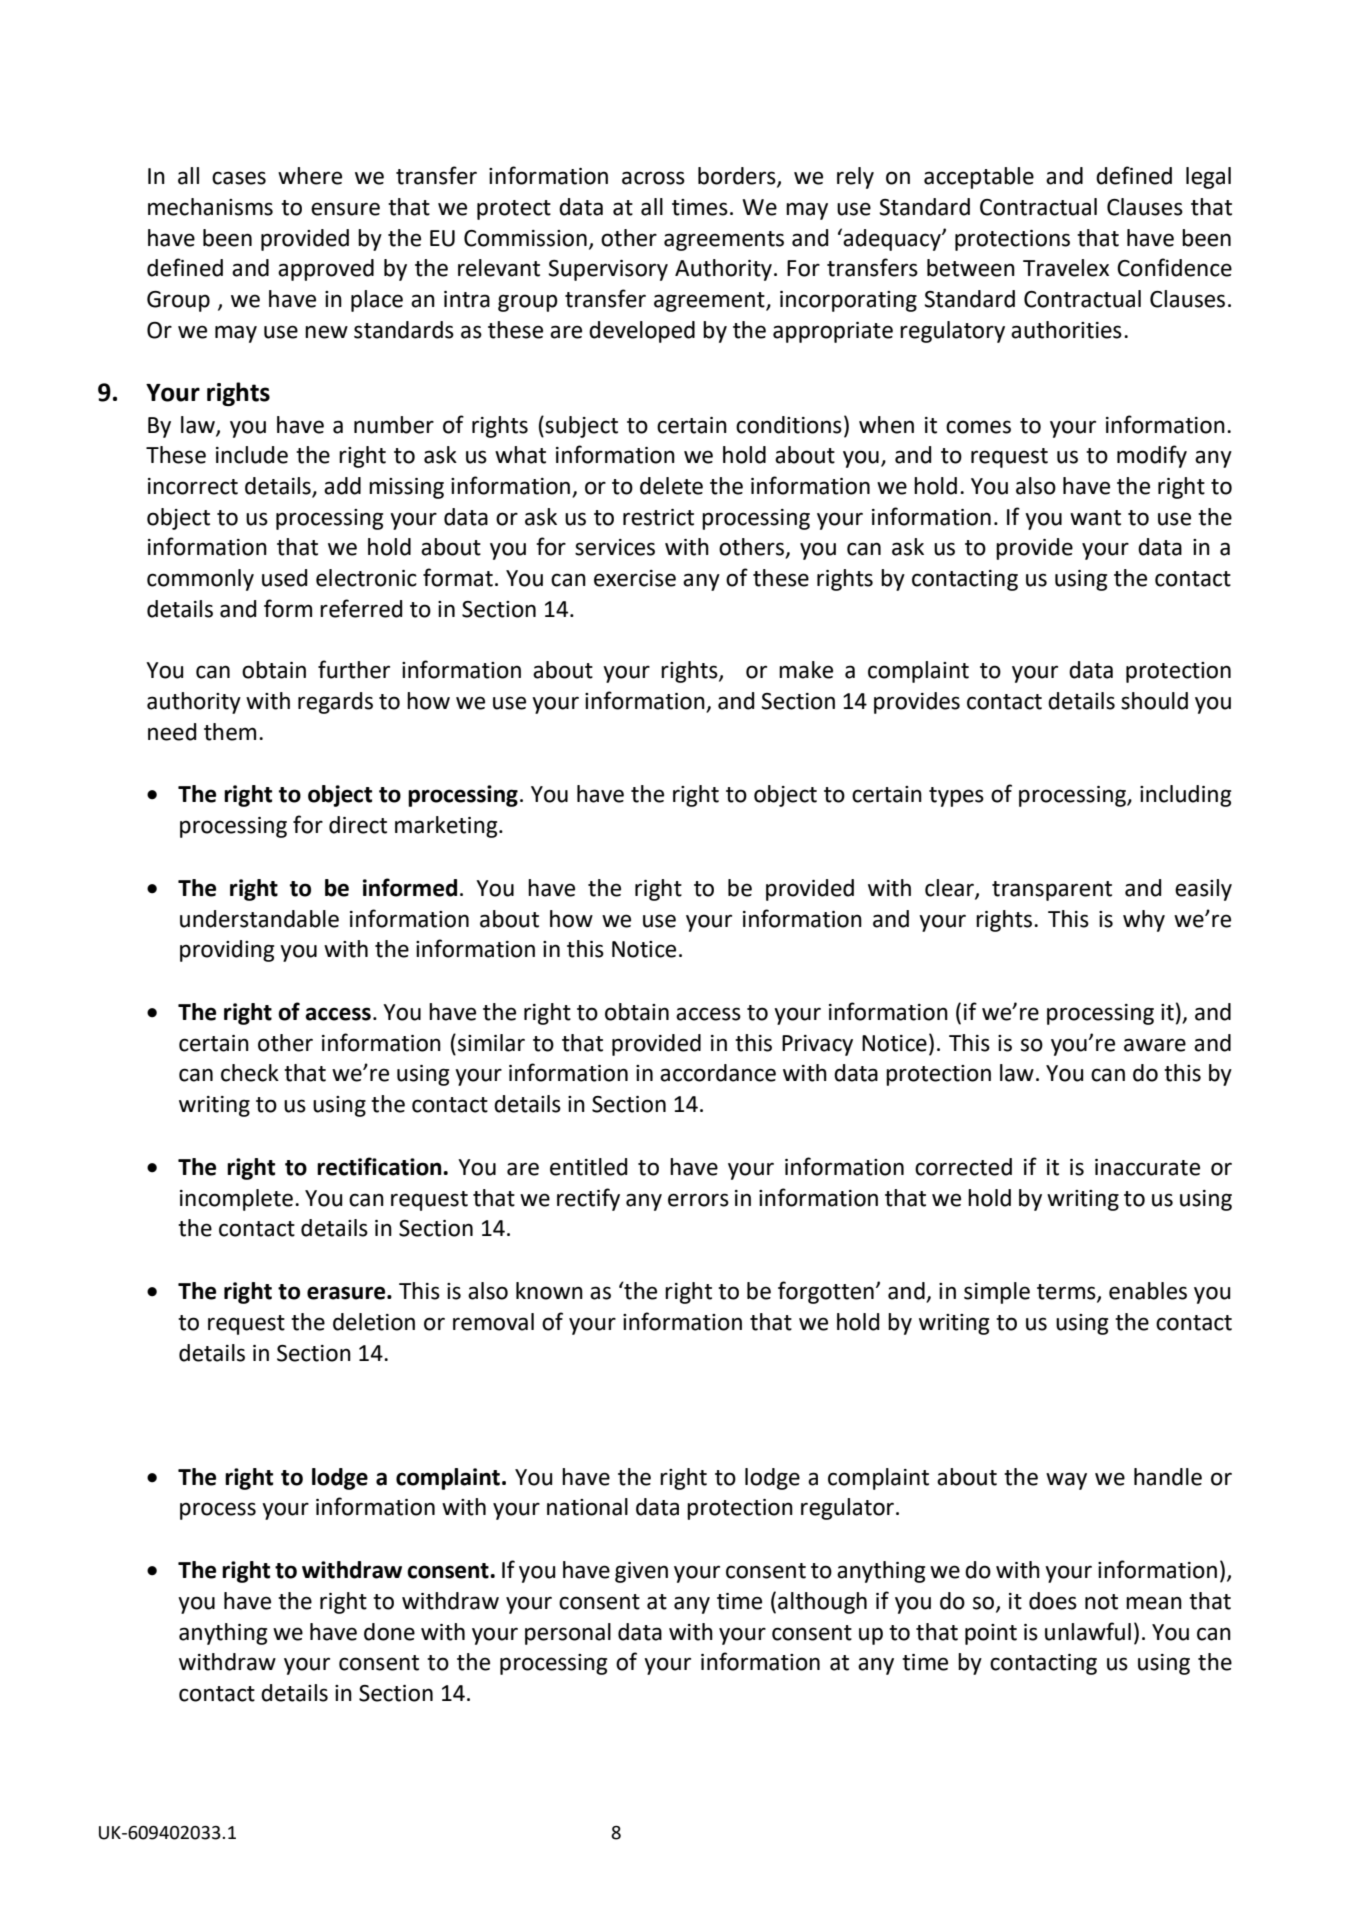 The height and width of the image is (1925, 1362). I want to click on make, so click(806, 670).
